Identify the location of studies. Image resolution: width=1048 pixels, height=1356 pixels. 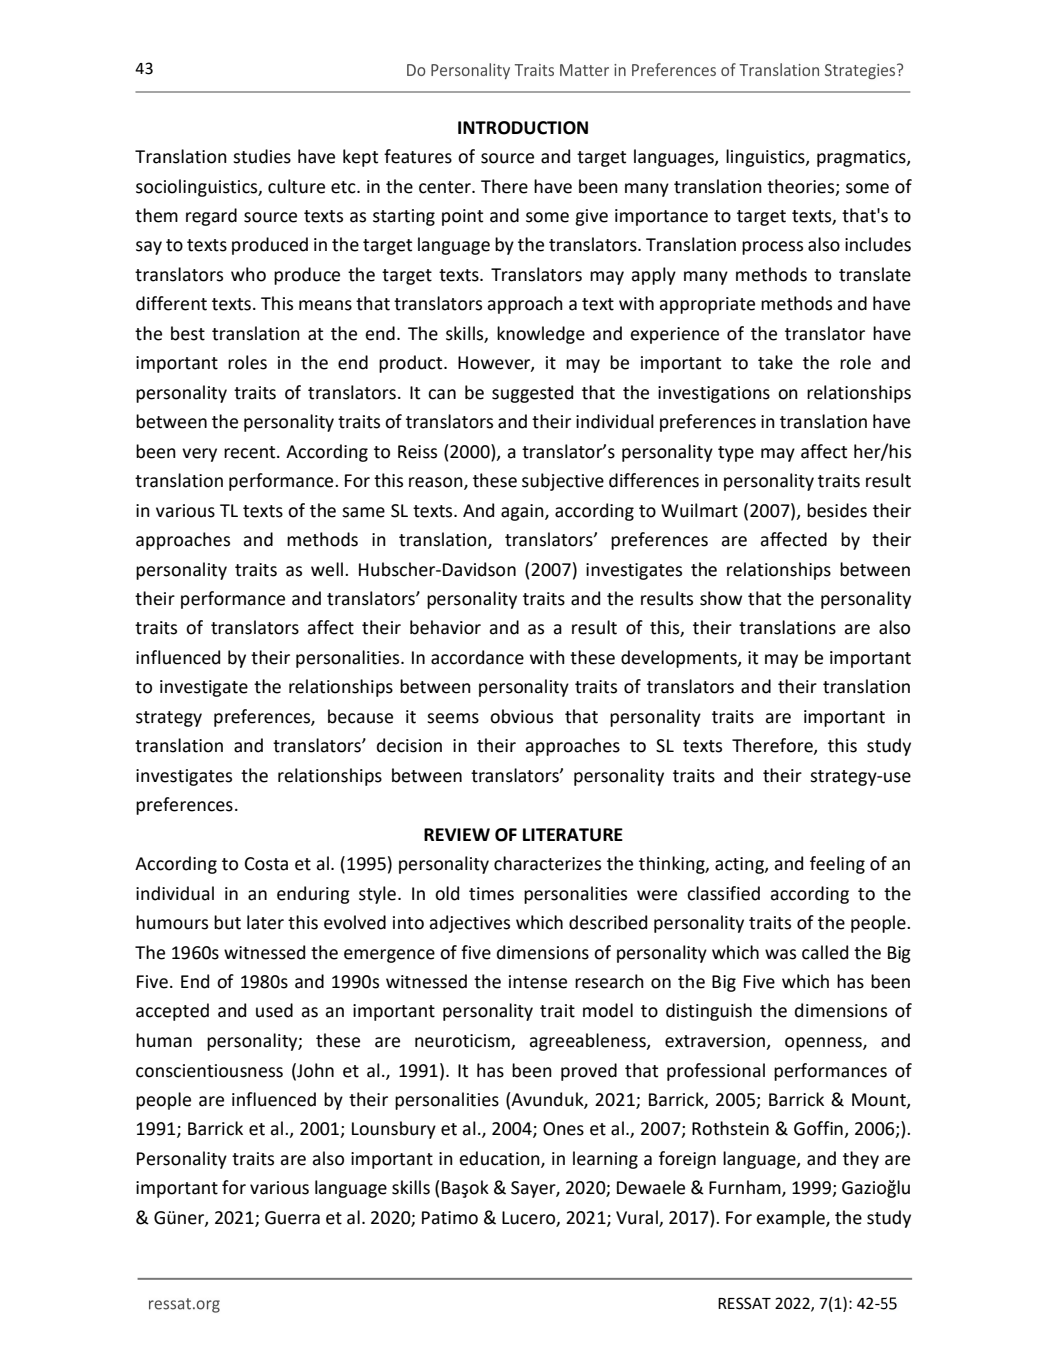
(262, 156).
